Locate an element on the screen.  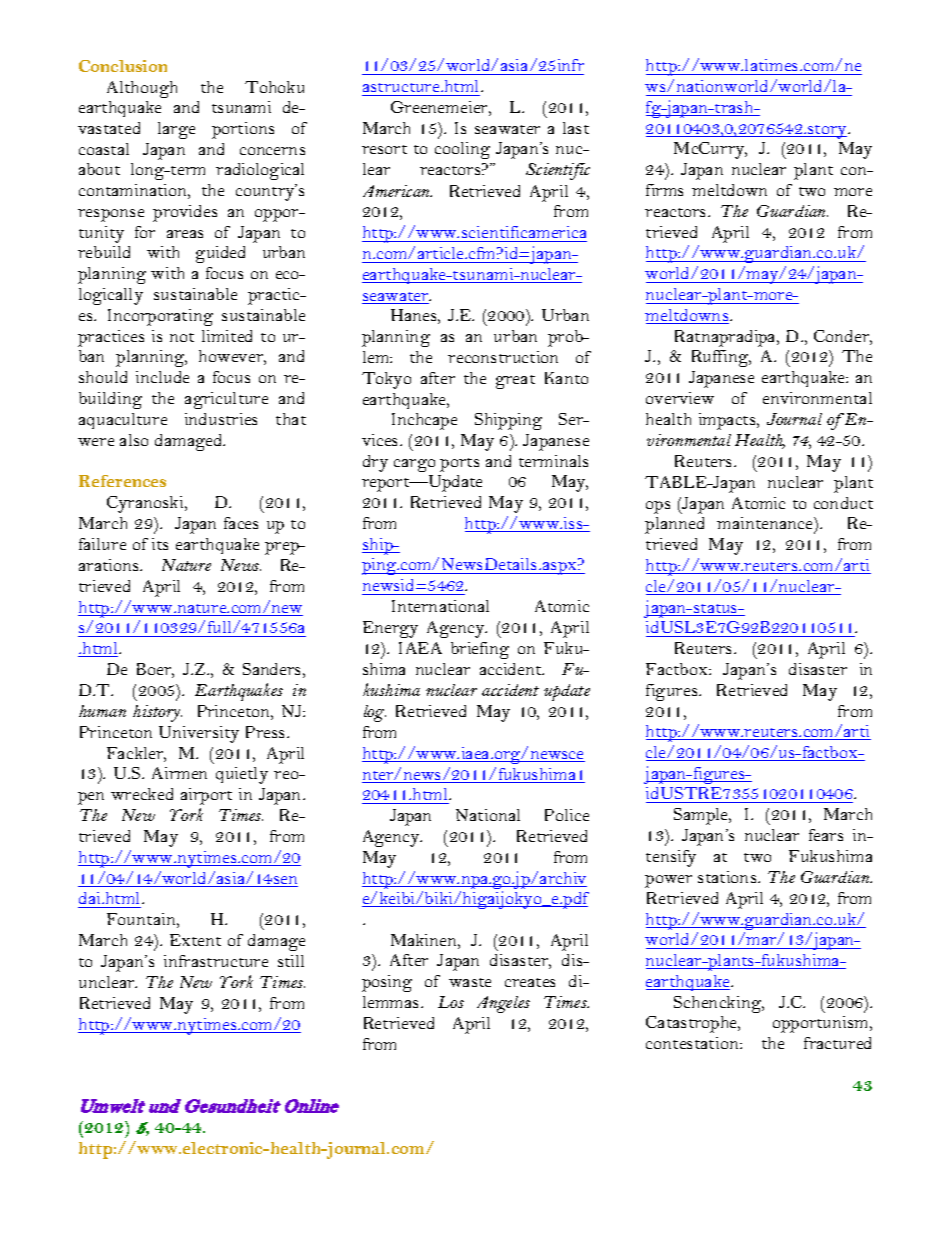
great is located at coordinates (515, 382).
